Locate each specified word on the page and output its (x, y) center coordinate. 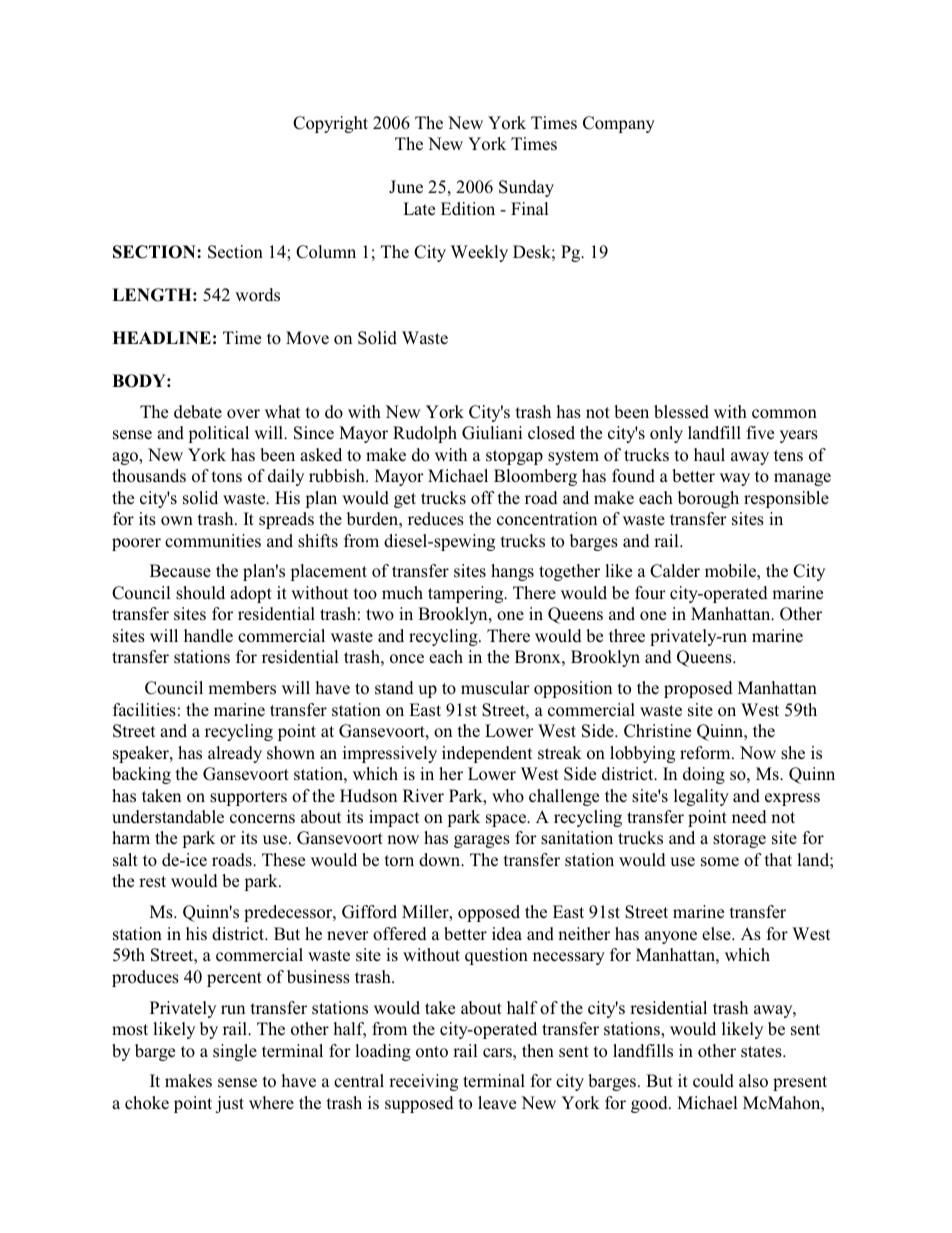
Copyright (330, 124)
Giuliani (492, 433)
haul (709, 454)
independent (487, 754)
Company (619, 124)
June (406, 187)
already (235, 754)
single (235, 1052)
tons (227, 477)
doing (704, 775)
